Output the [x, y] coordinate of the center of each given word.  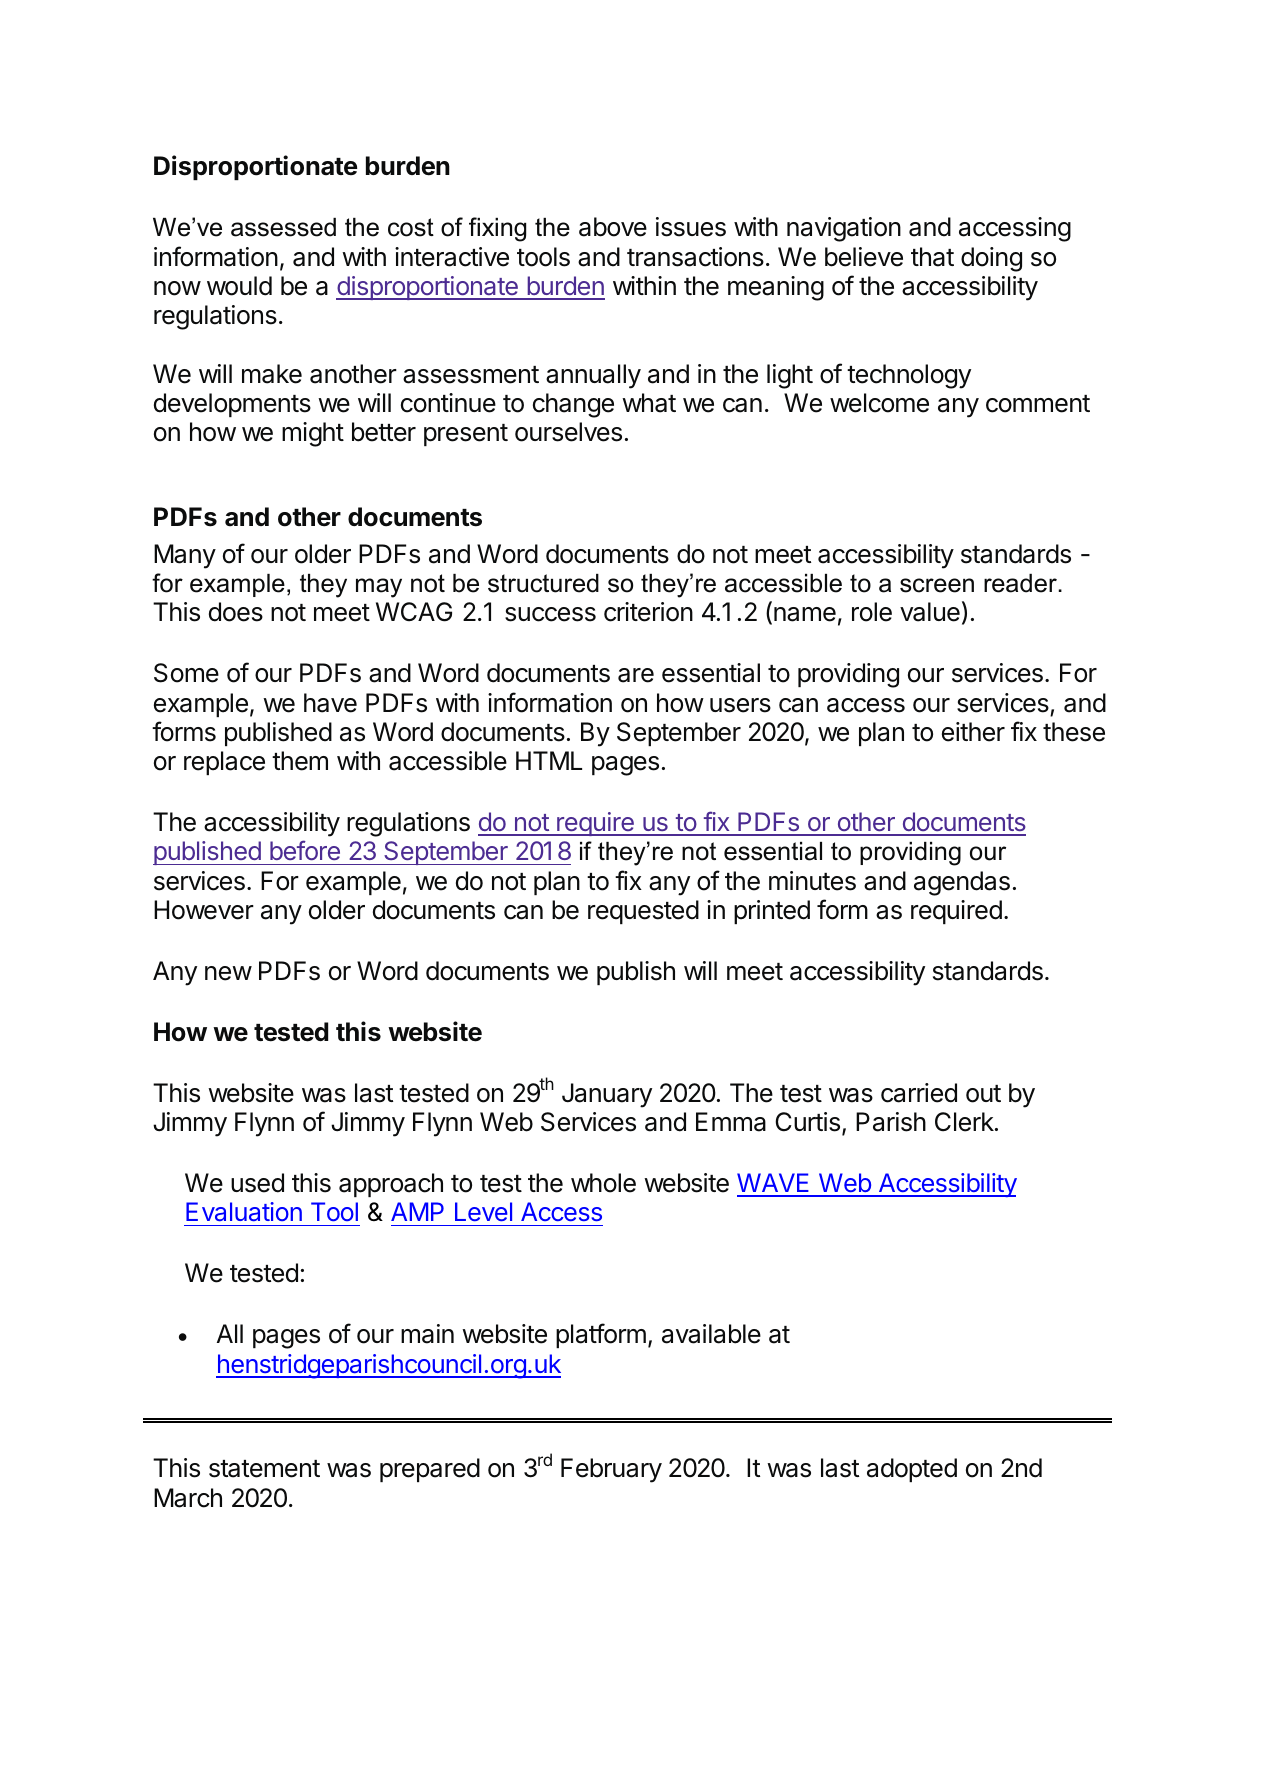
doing [991, 259]
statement [264, 1469]
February [611, 1470]
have [330, 703]
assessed [283, 227]
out [983, 1094]
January [607, 1095]
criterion [648, 612]
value [930, 612]
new [228, 973]
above [613, 227]
